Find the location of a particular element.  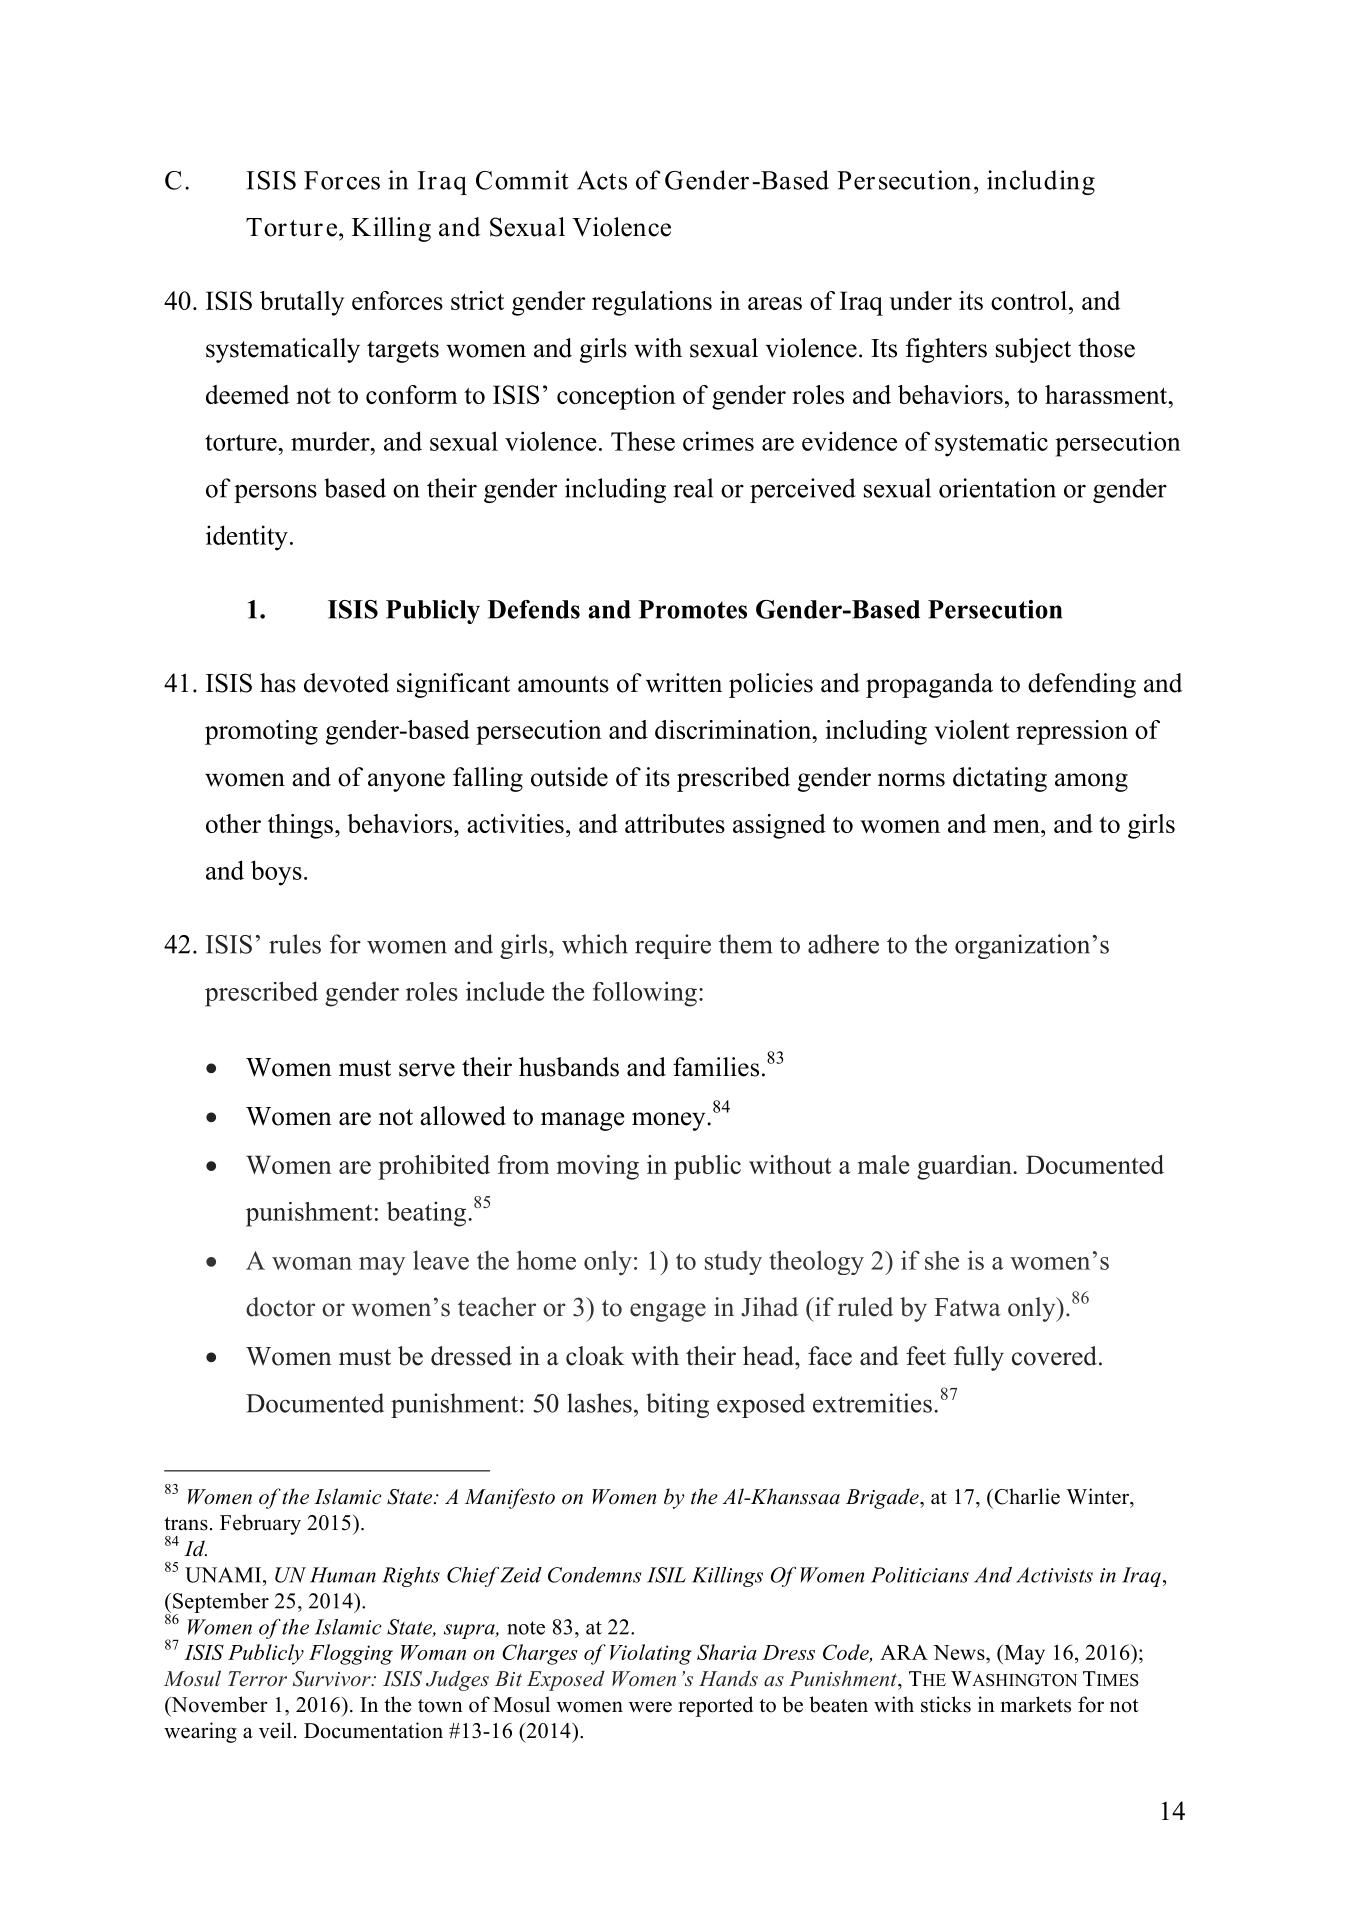

control is located at coordinates (1029, 300).
